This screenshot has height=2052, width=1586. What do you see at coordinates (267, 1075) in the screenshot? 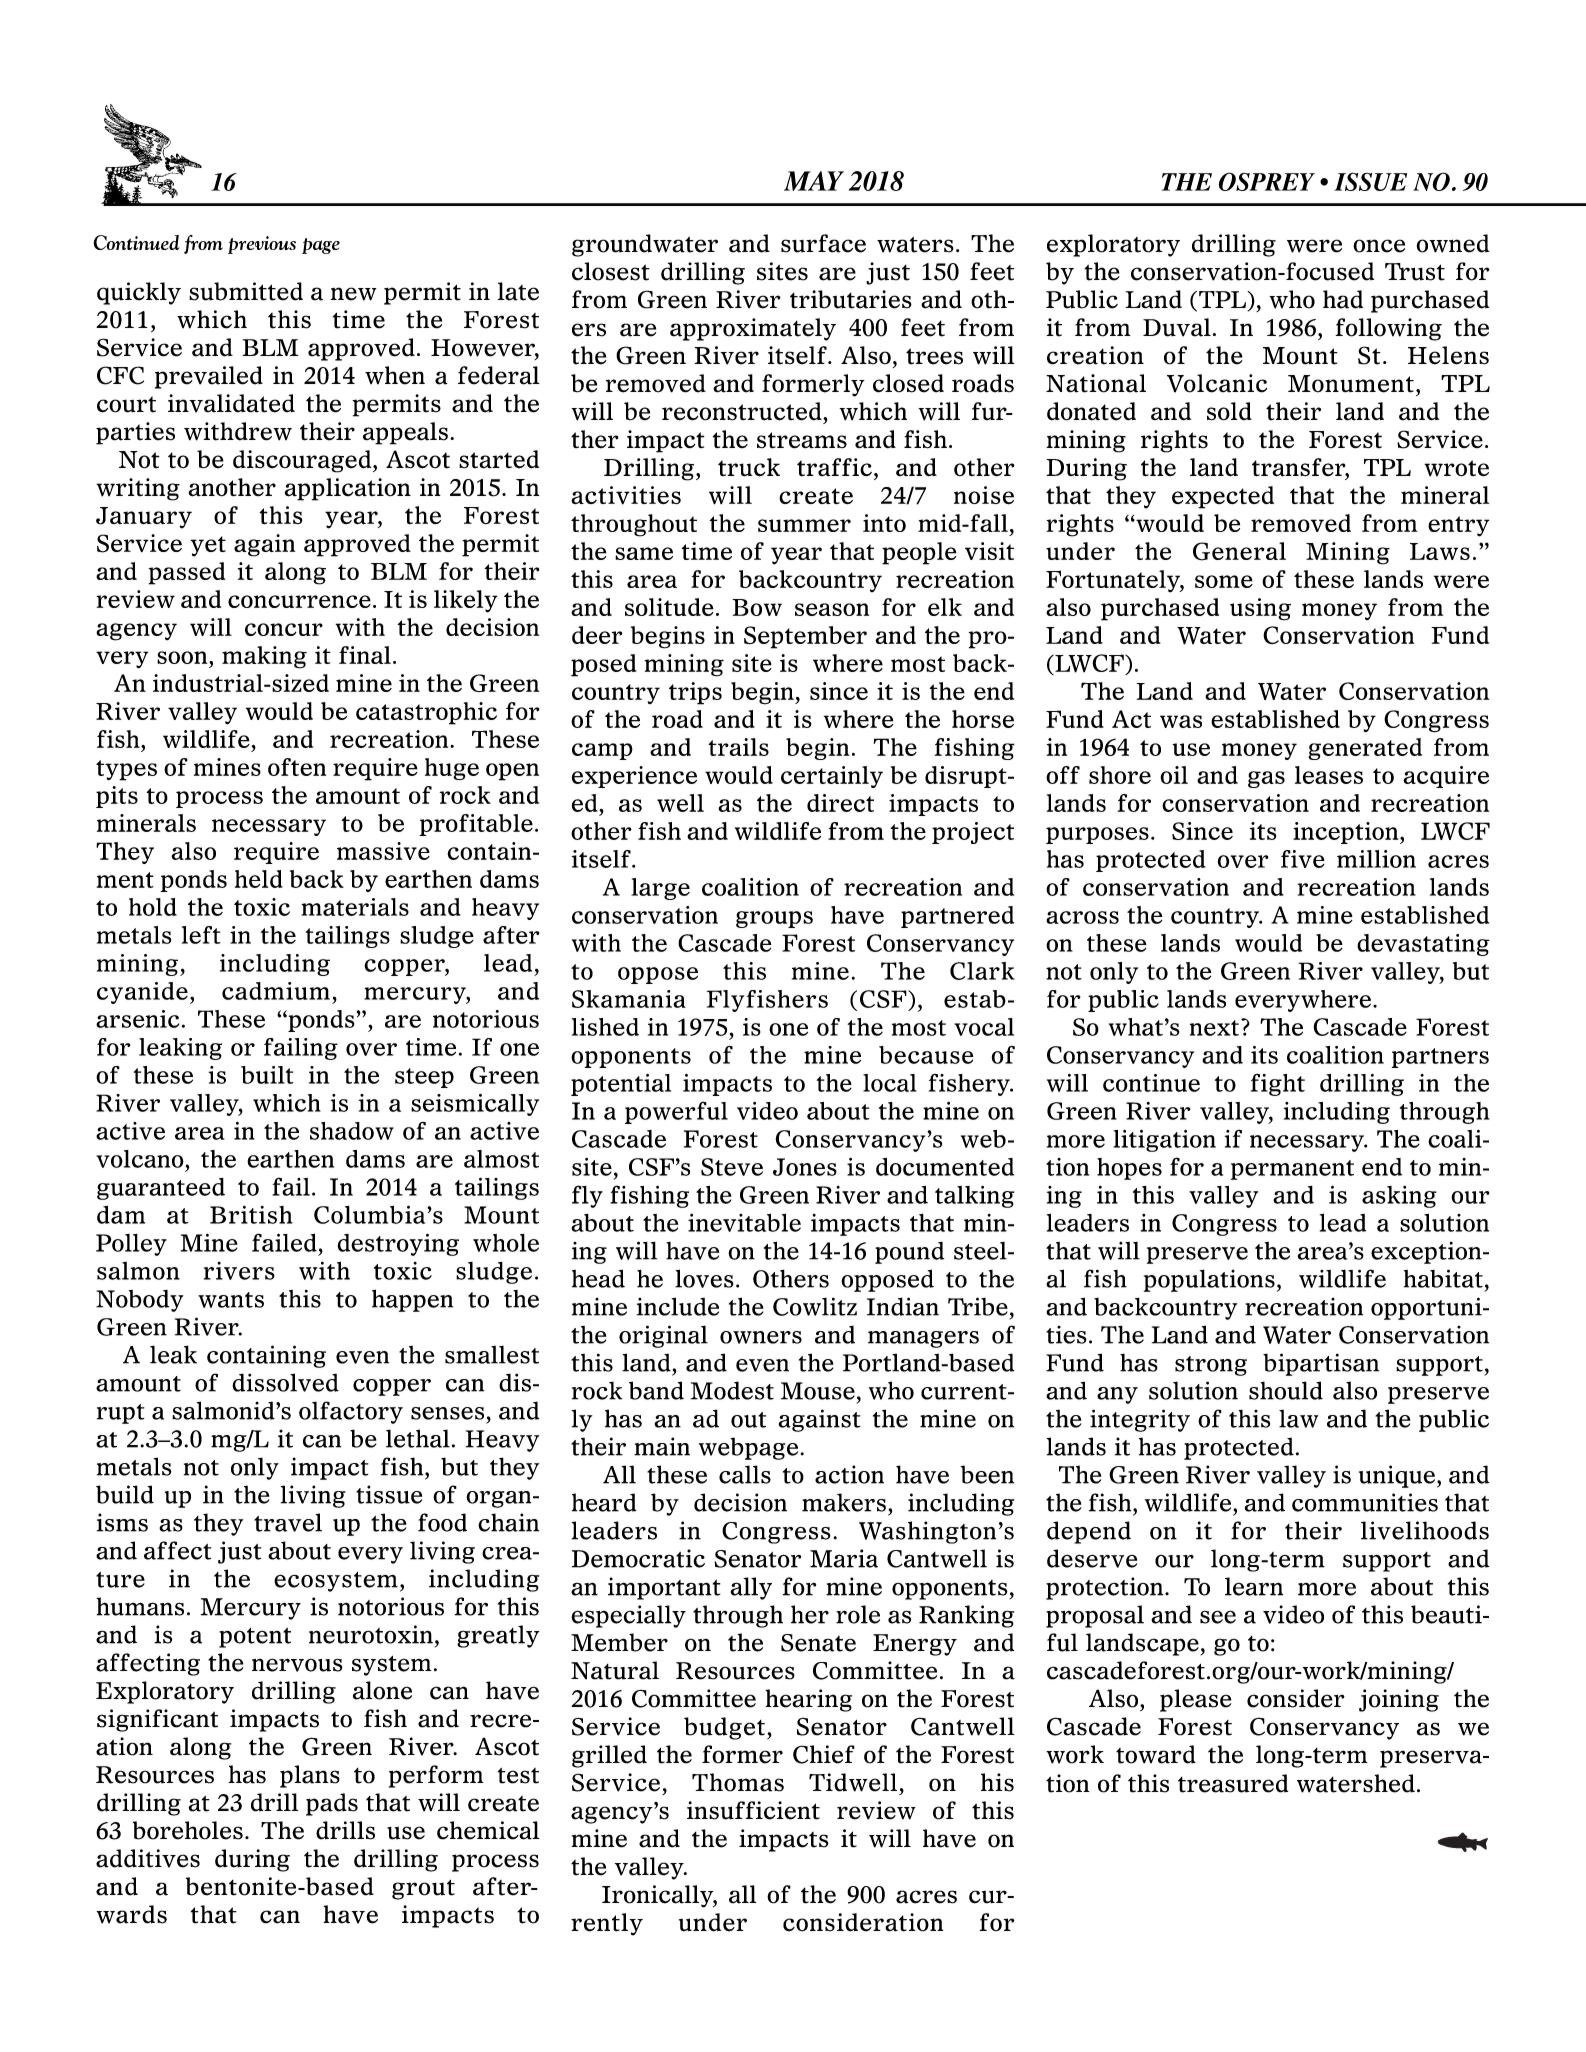
I see `built` at bounding box center [267, 1075].
